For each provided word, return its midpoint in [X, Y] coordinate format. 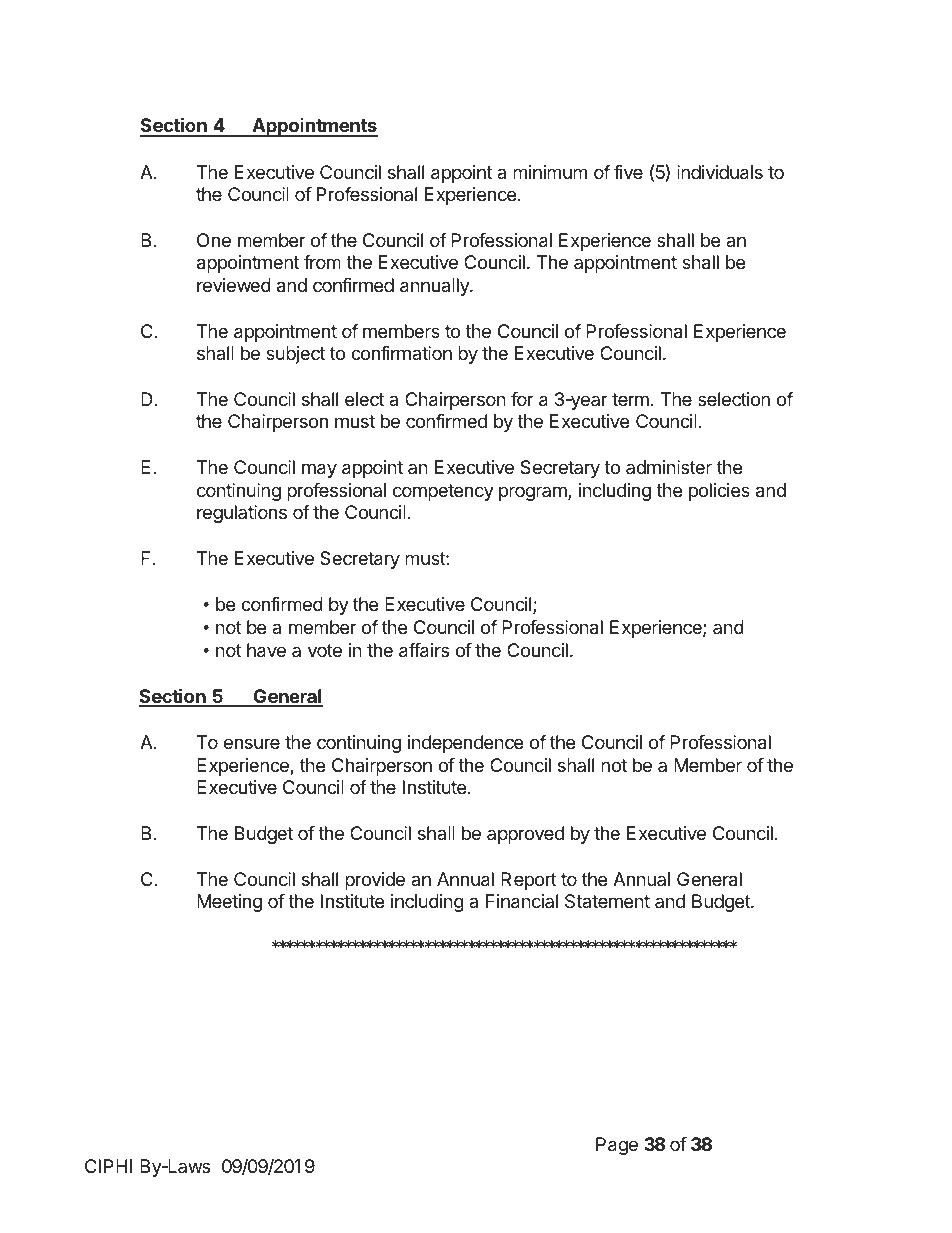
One [214, 240]
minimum [550, 172]
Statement [607, 901]
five [628, 172]
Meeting [229, 903]
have [266, 650]
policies [719, 492]
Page [617, 1146]
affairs [424, 650]
